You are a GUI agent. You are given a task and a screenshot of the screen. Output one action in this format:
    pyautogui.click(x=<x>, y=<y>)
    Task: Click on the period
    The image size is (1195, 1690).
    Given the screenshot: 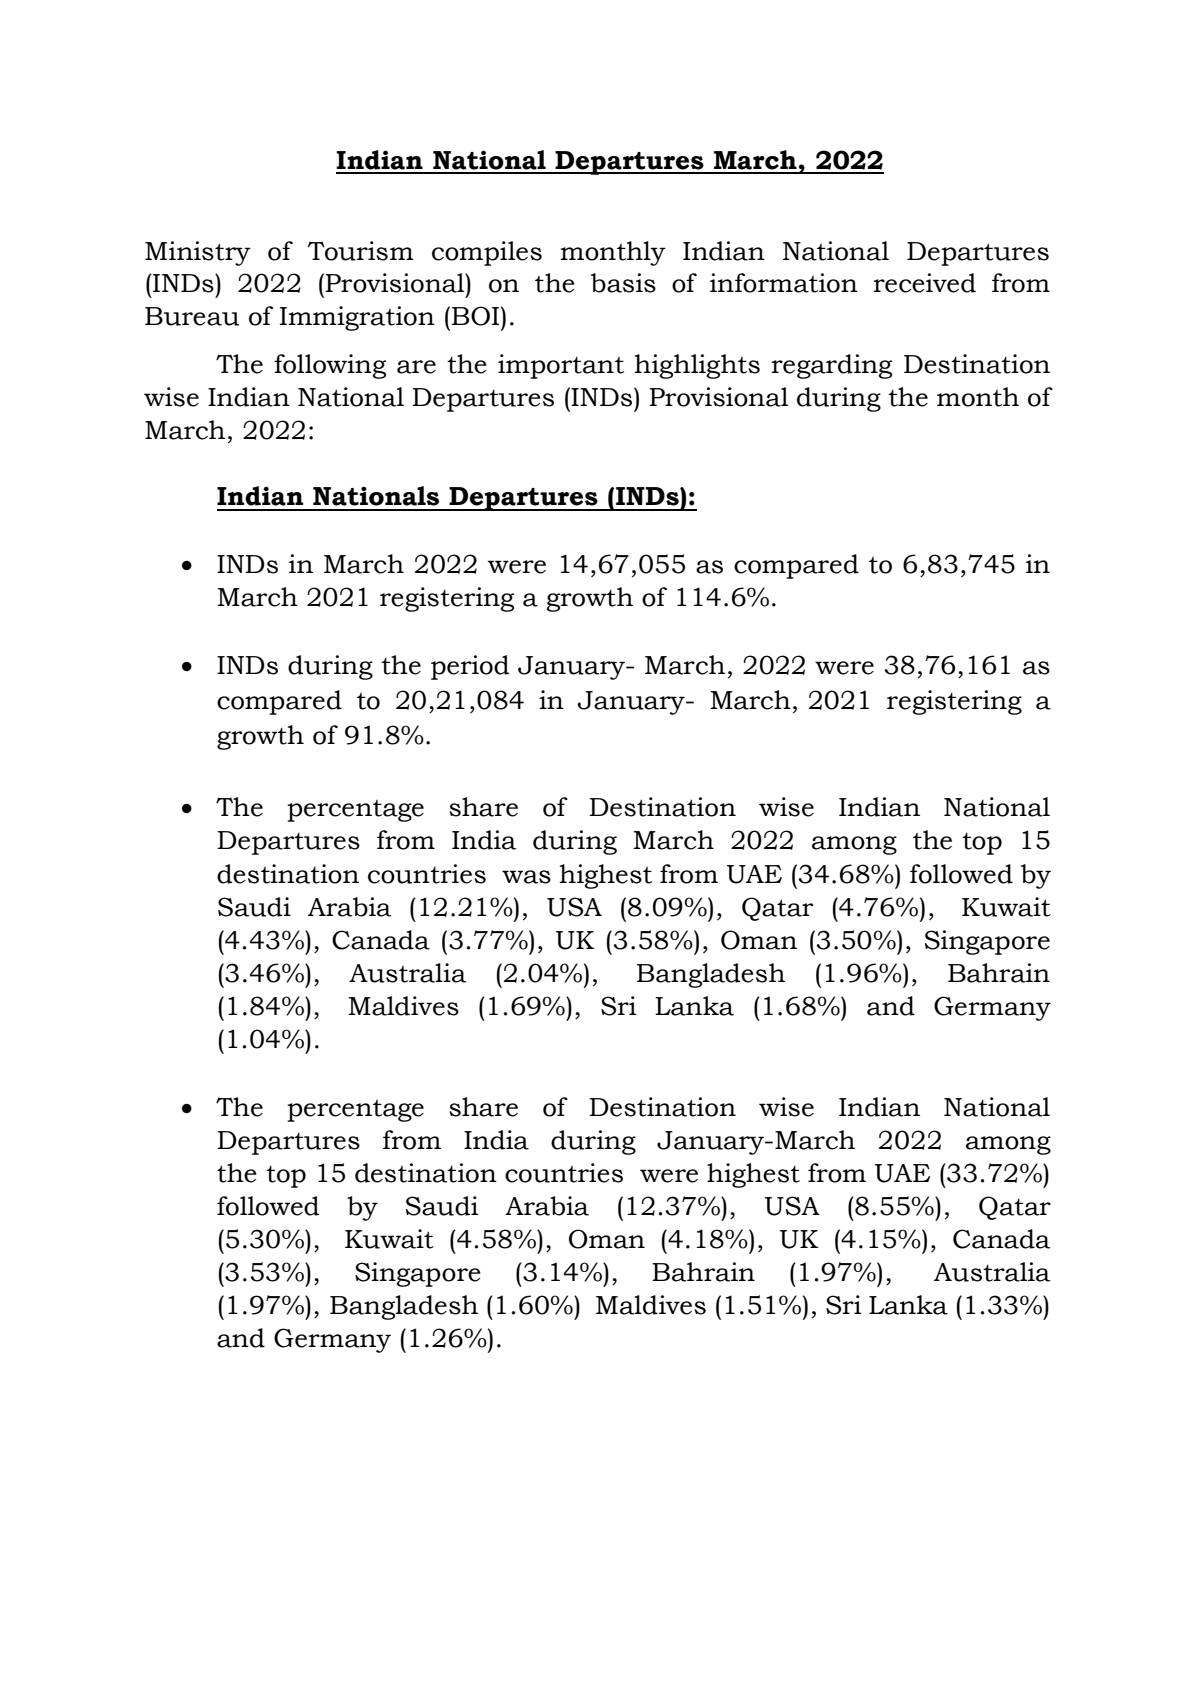 What is the action you would take?
    pyautogui.click(x=470, y=667)
